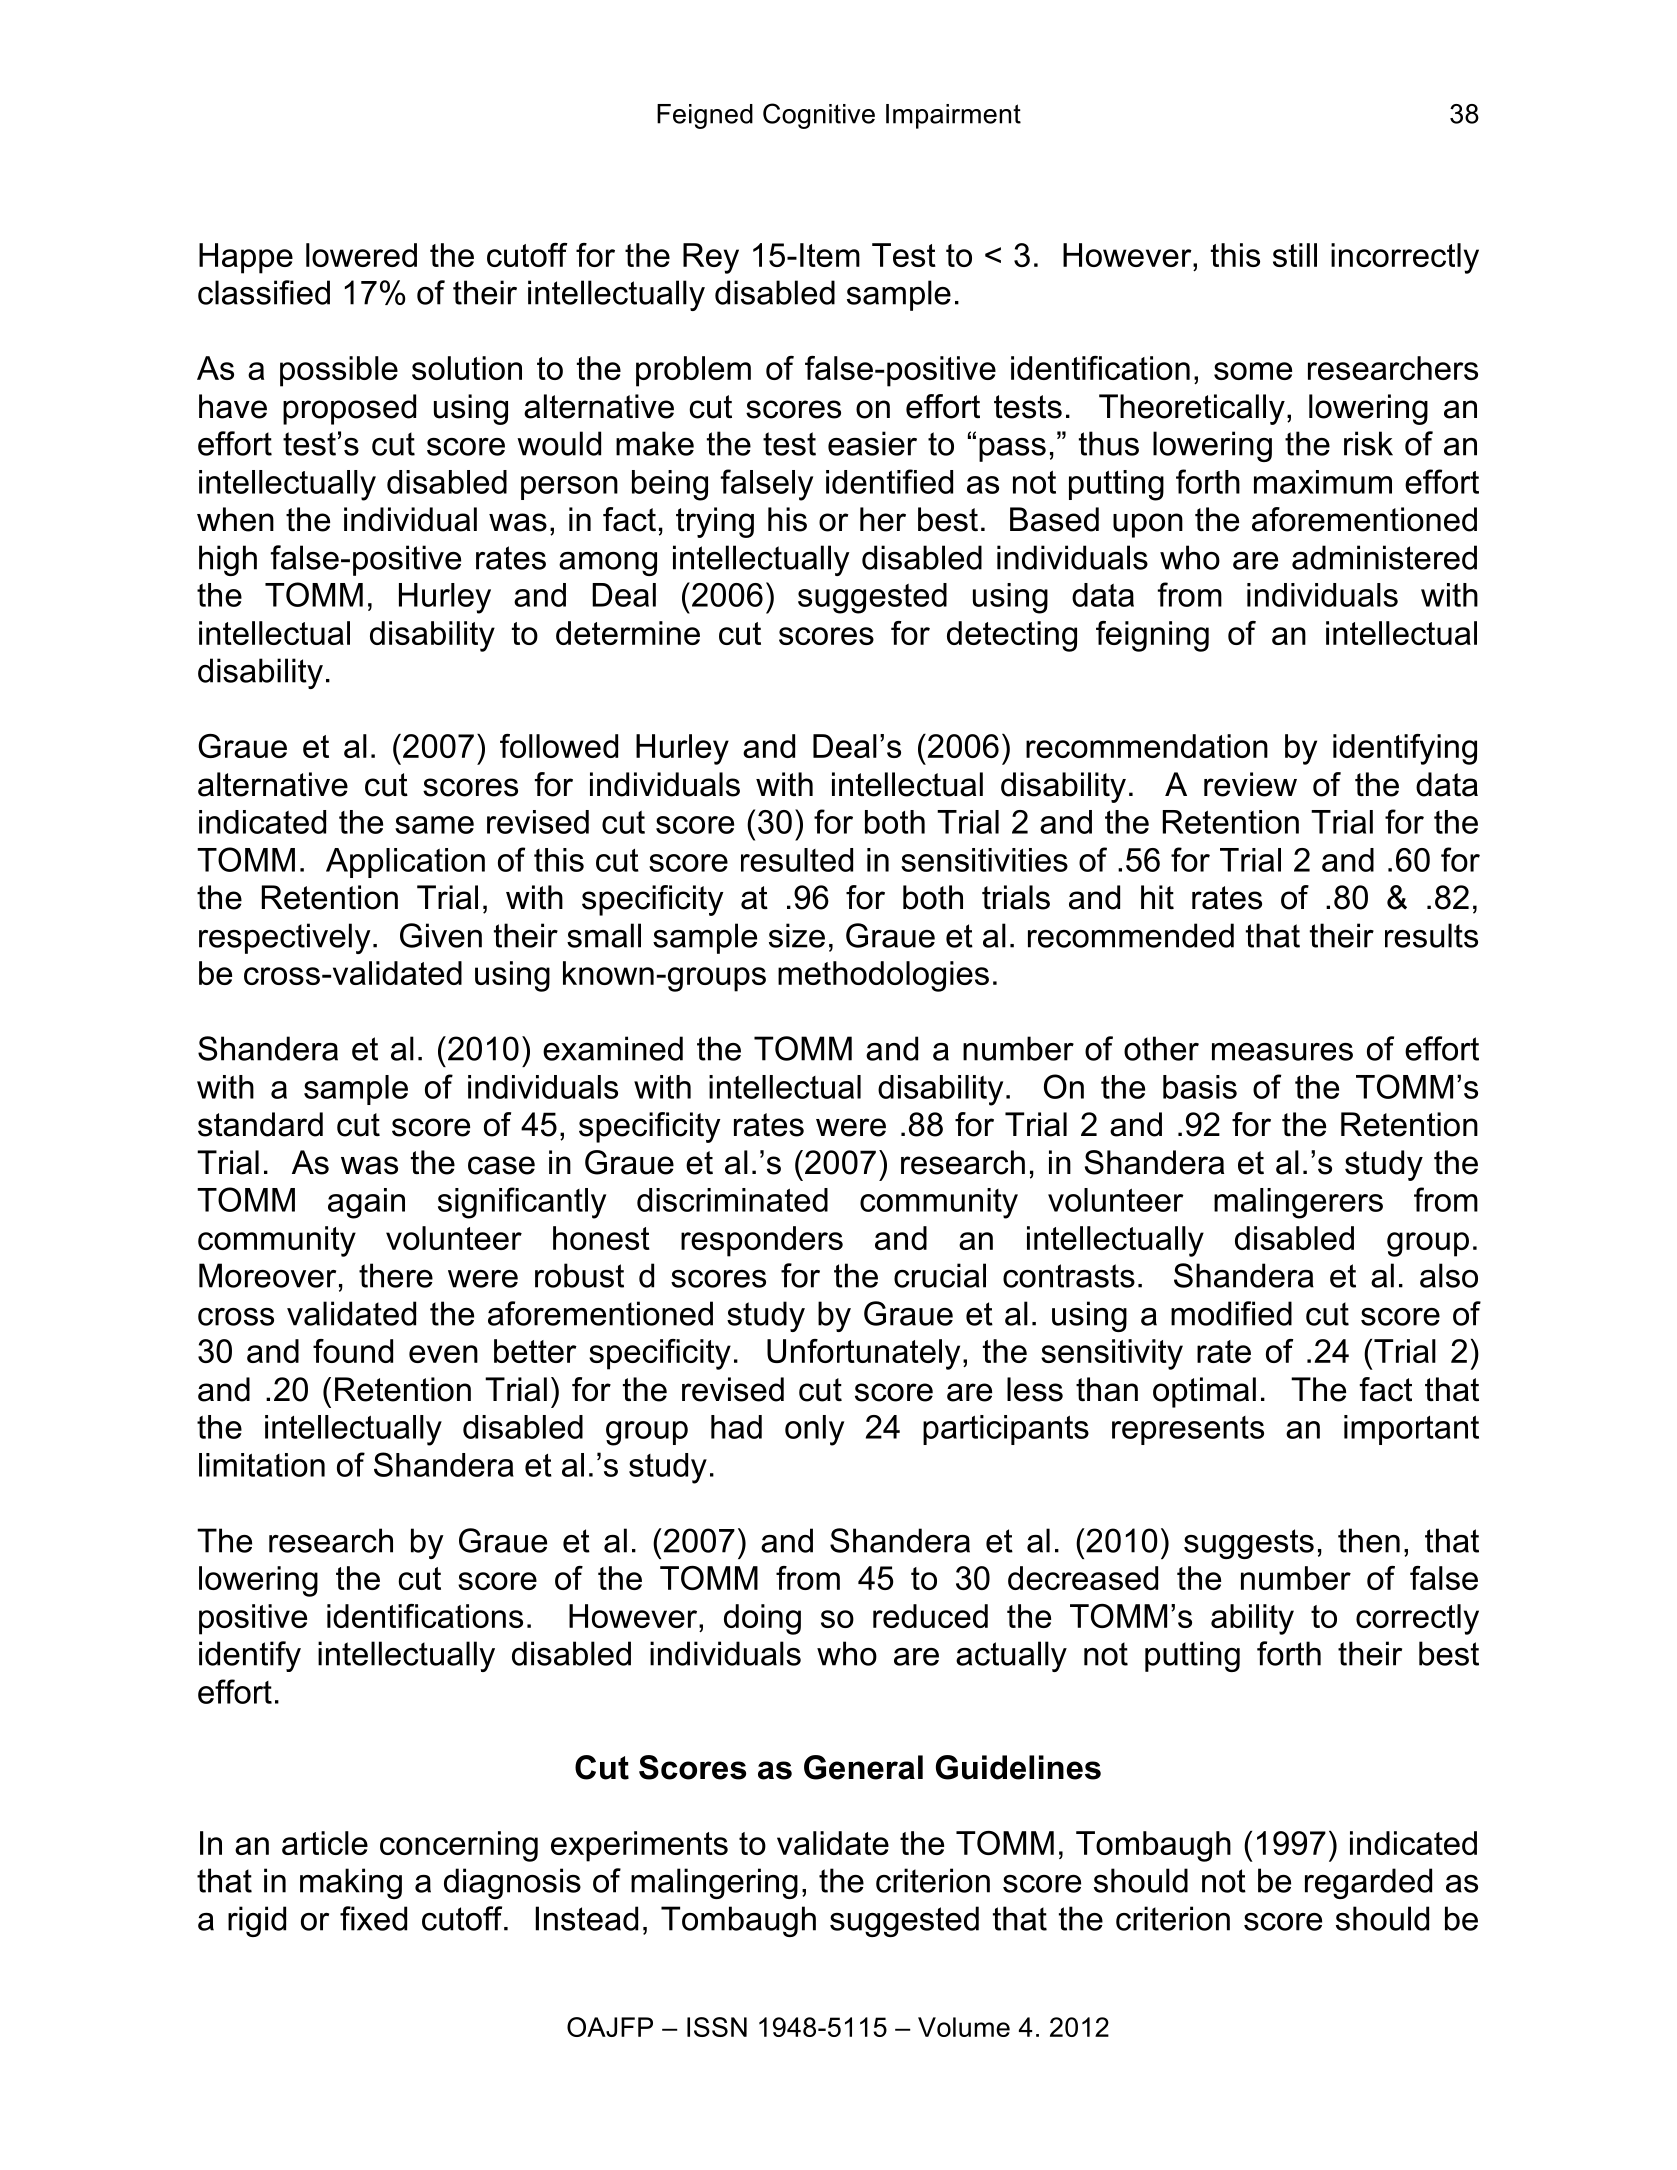 The width and height of the screenshot is (1677, 2170). What do you see at coordinates (260, 1124) in the screenshot?
I see `standard` at bounding box center [260, 1124].
